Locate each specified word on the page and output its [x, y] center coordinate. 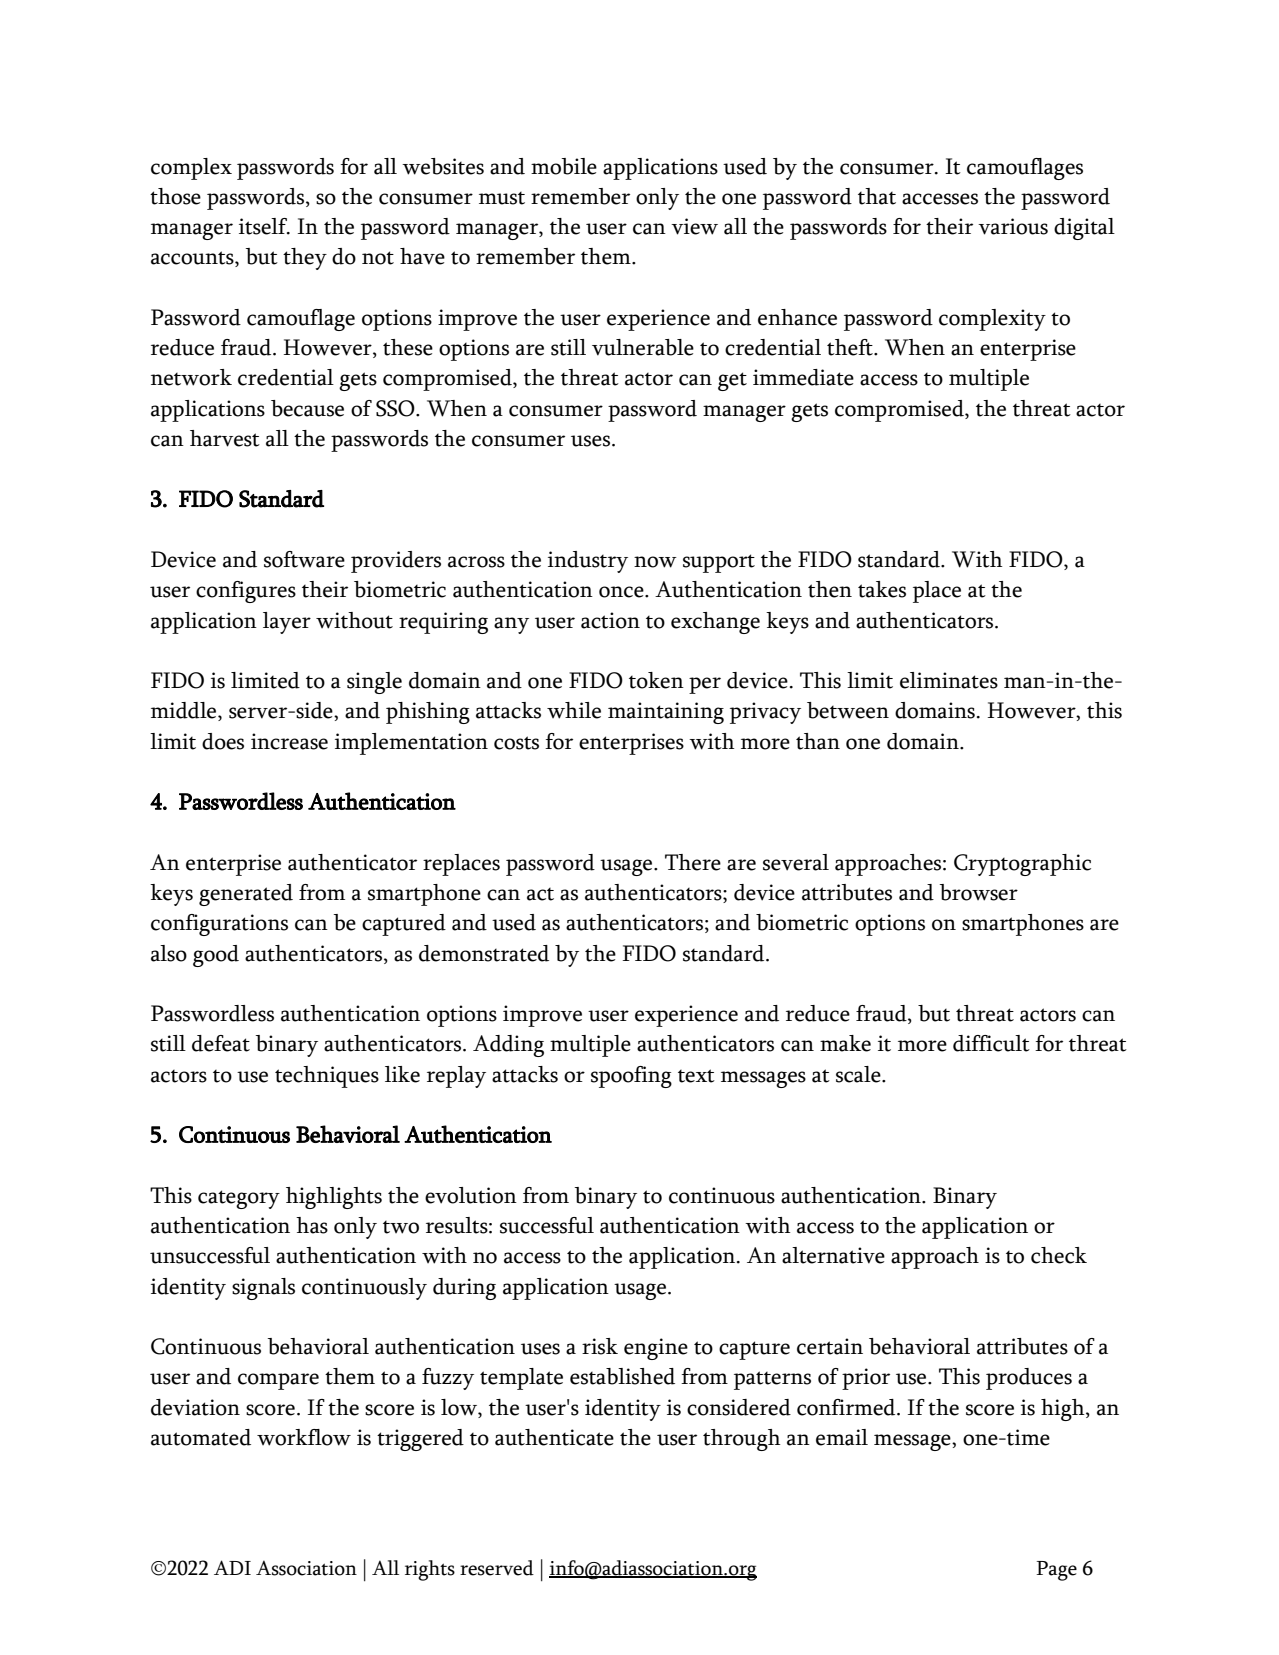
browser [978, 892]
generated [246, 895]
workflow [304, 1437]
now [655, 562]
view [694, 226]
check [1059, 1255]
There [693, 862]
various [1013, 226]
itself [264, 226]
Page [1056, 1571]
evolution [471, 1195]
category [239, 1199]
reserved [497, 1568]
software [304, 559]
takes [882, 589]
